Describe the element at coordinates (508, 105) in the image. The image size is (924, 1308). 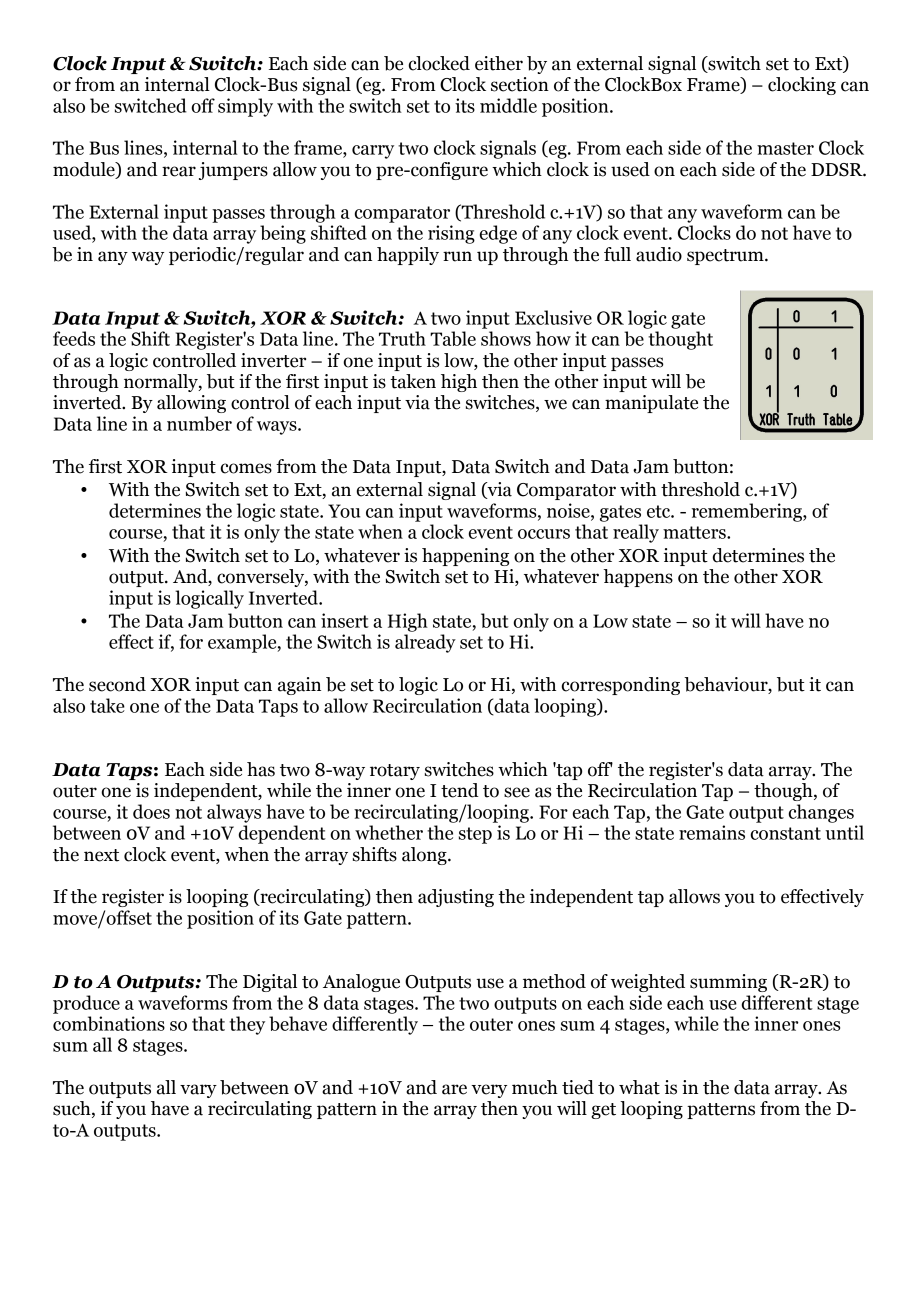
I see `middle` at that location.
